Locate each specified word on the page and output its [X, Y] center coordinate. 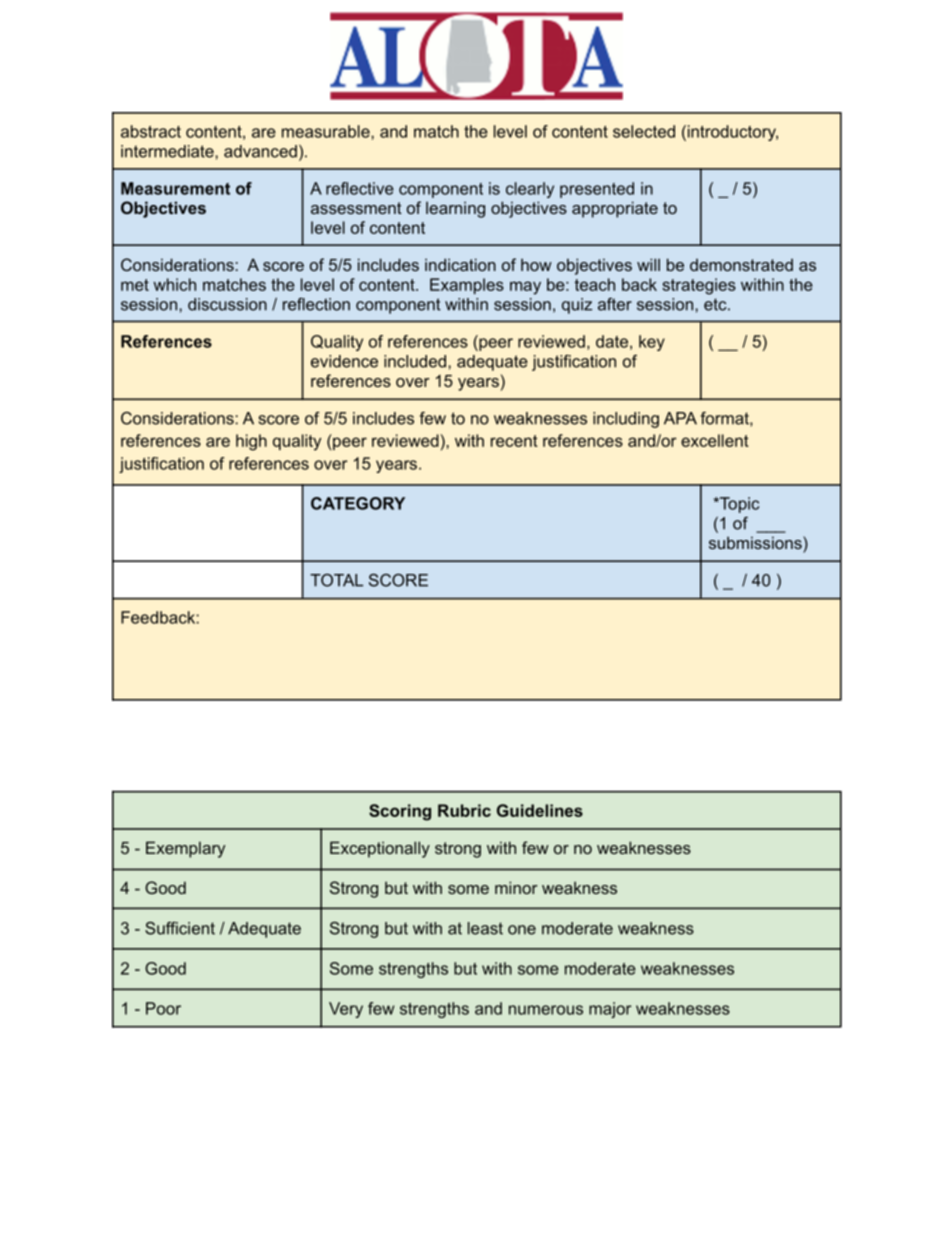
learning [455, 209]
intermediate [168, 151]
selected [644, 131]
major [610, 1010]
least [485, 928]
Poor [163, 1008]
